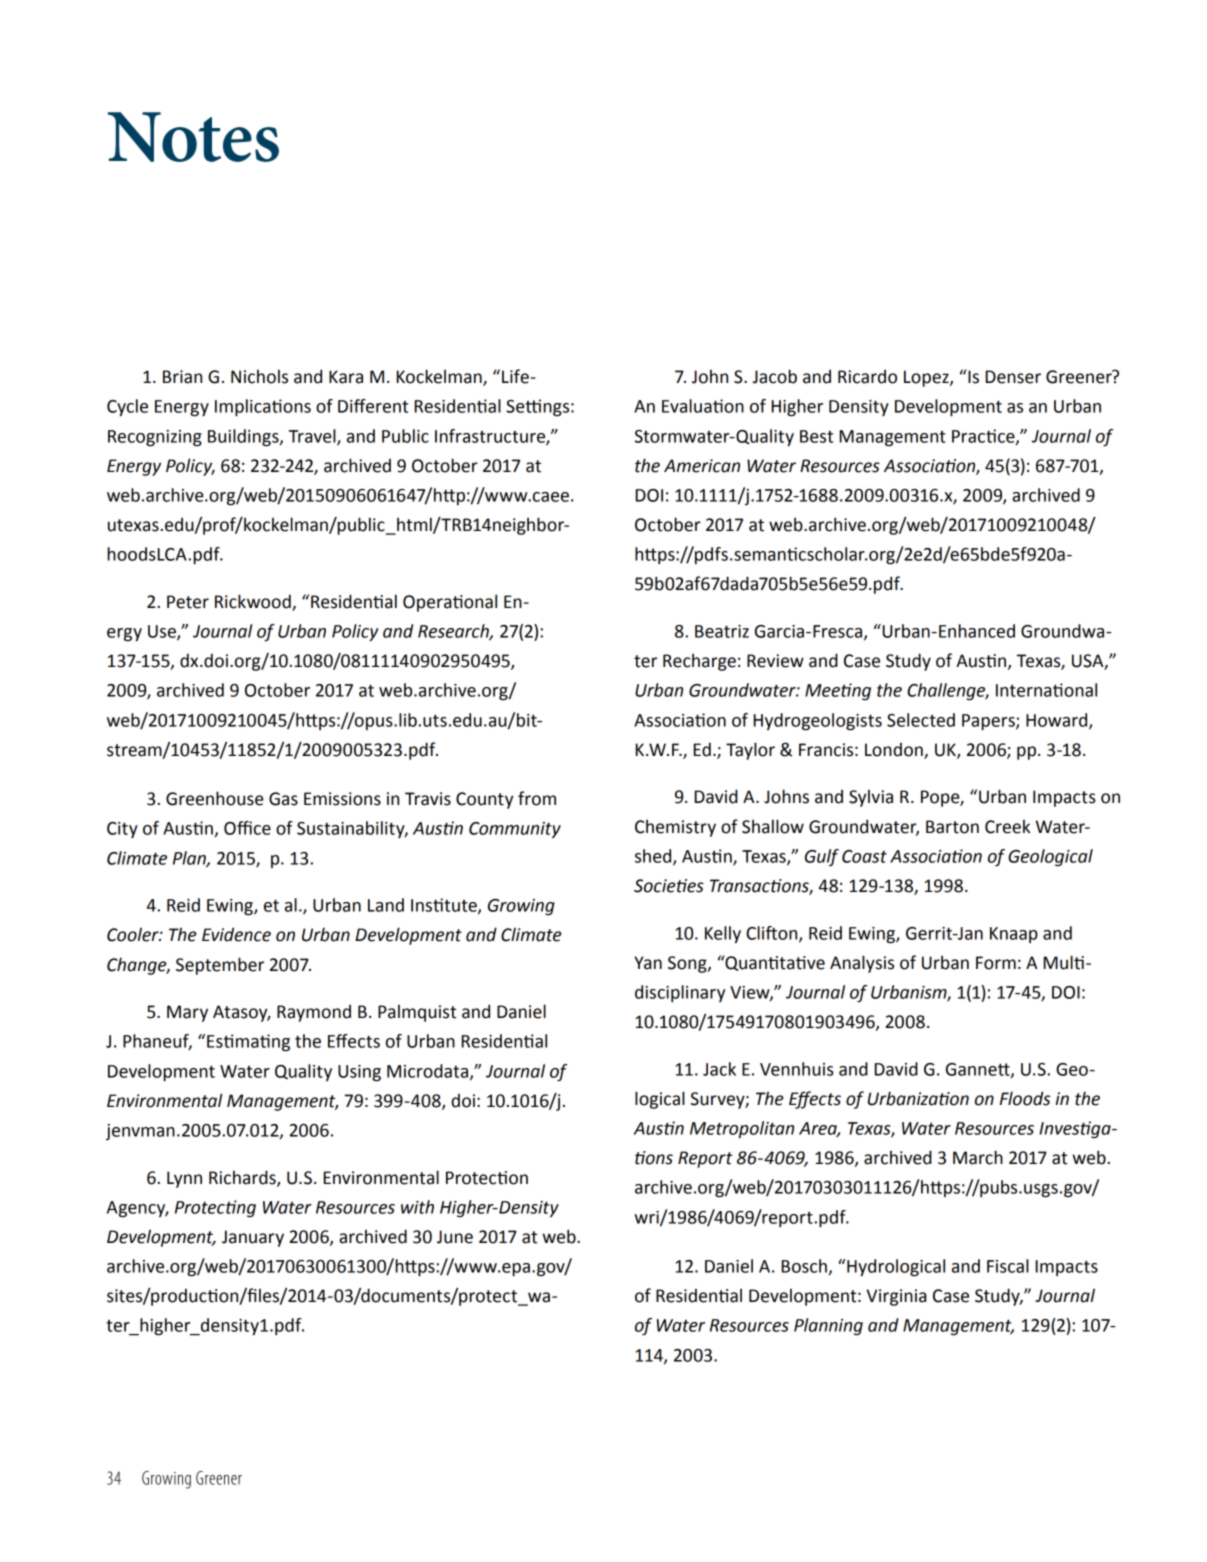 This document has width=1207, height=1562. I want to click on Evaluation, so click(703, 406).
